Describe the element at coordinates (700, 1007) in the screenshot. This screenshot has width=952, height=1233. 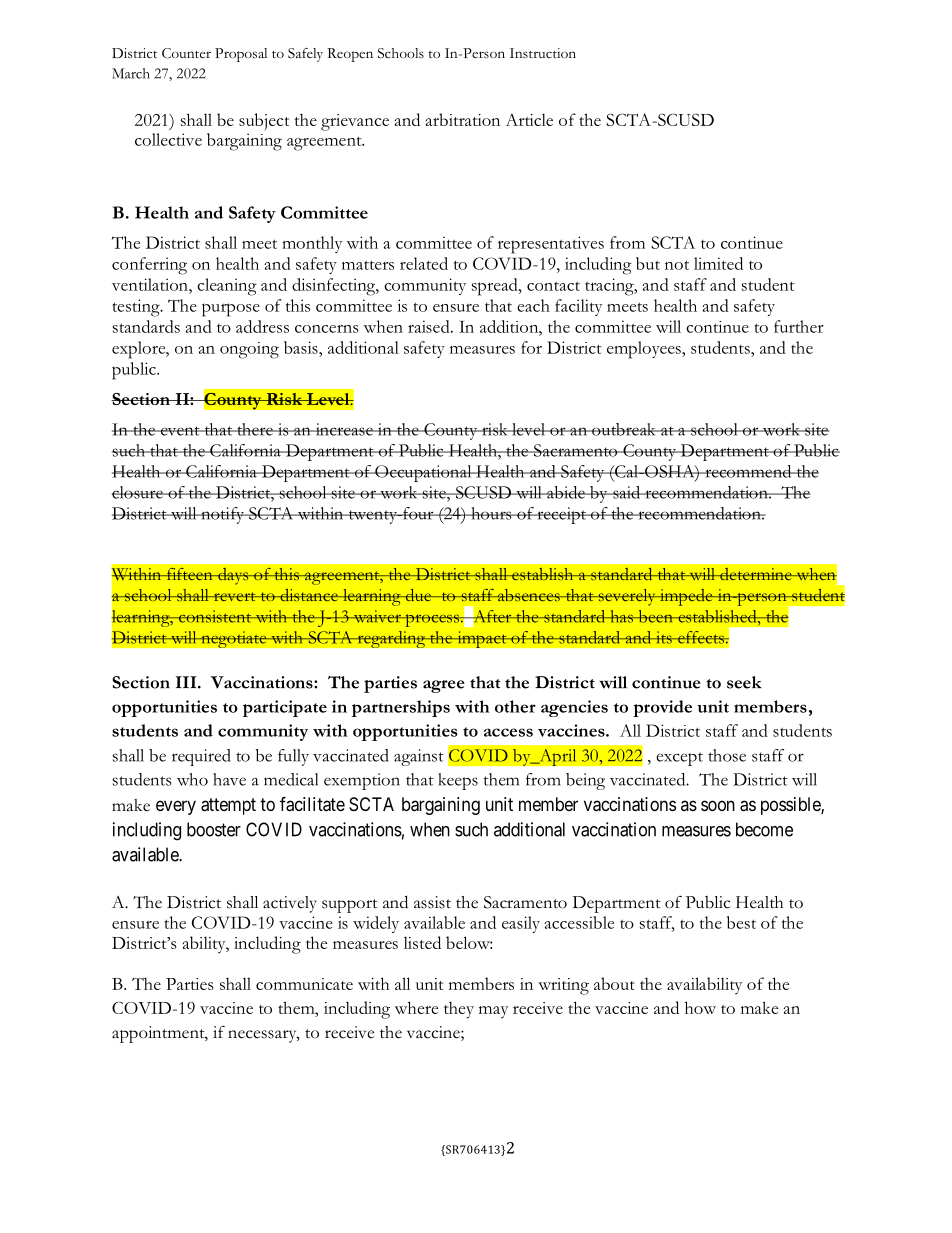
I see `how` at that location.
